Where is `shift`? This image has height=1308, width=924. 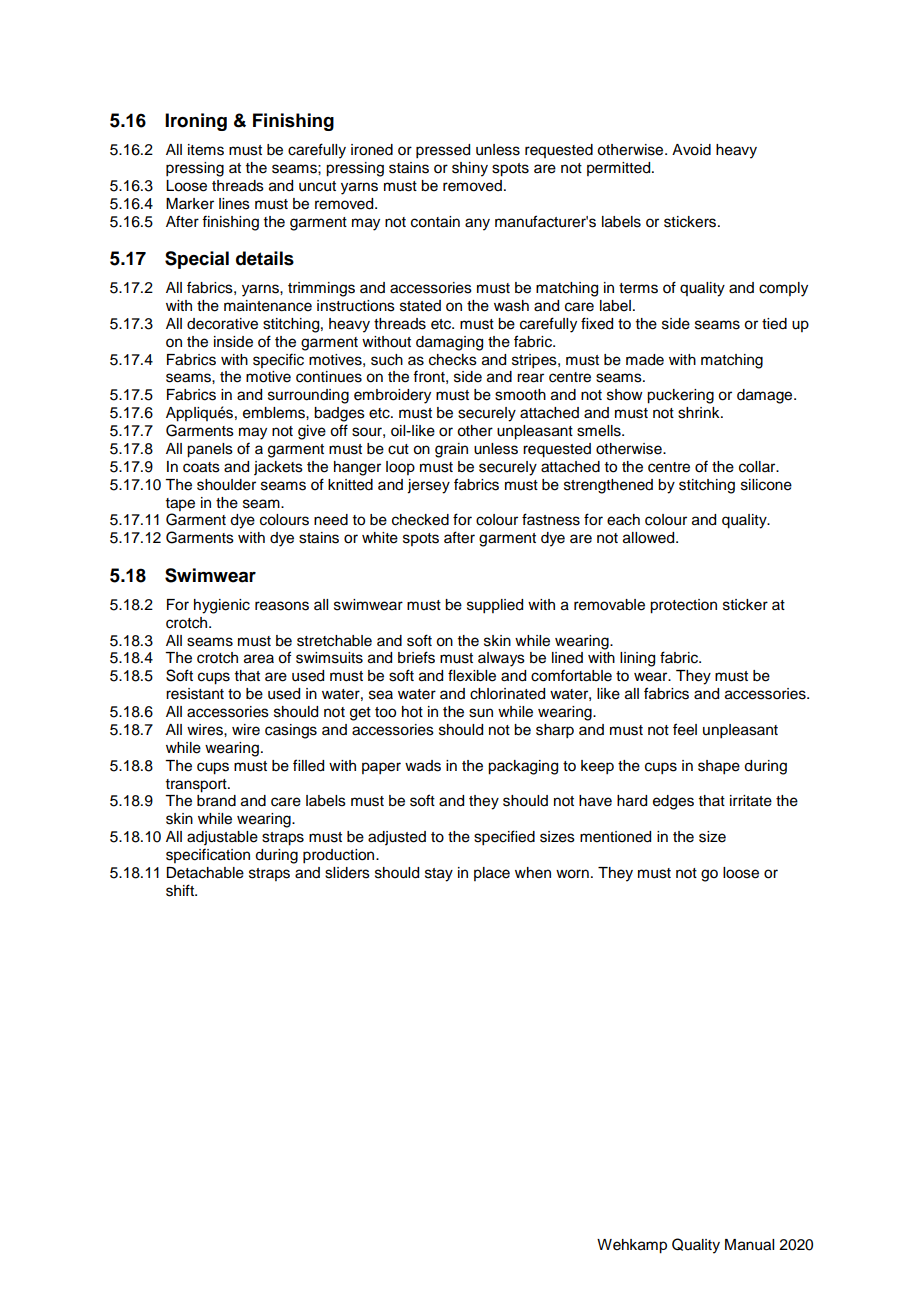 shift is located at coordinates (181, 890).
